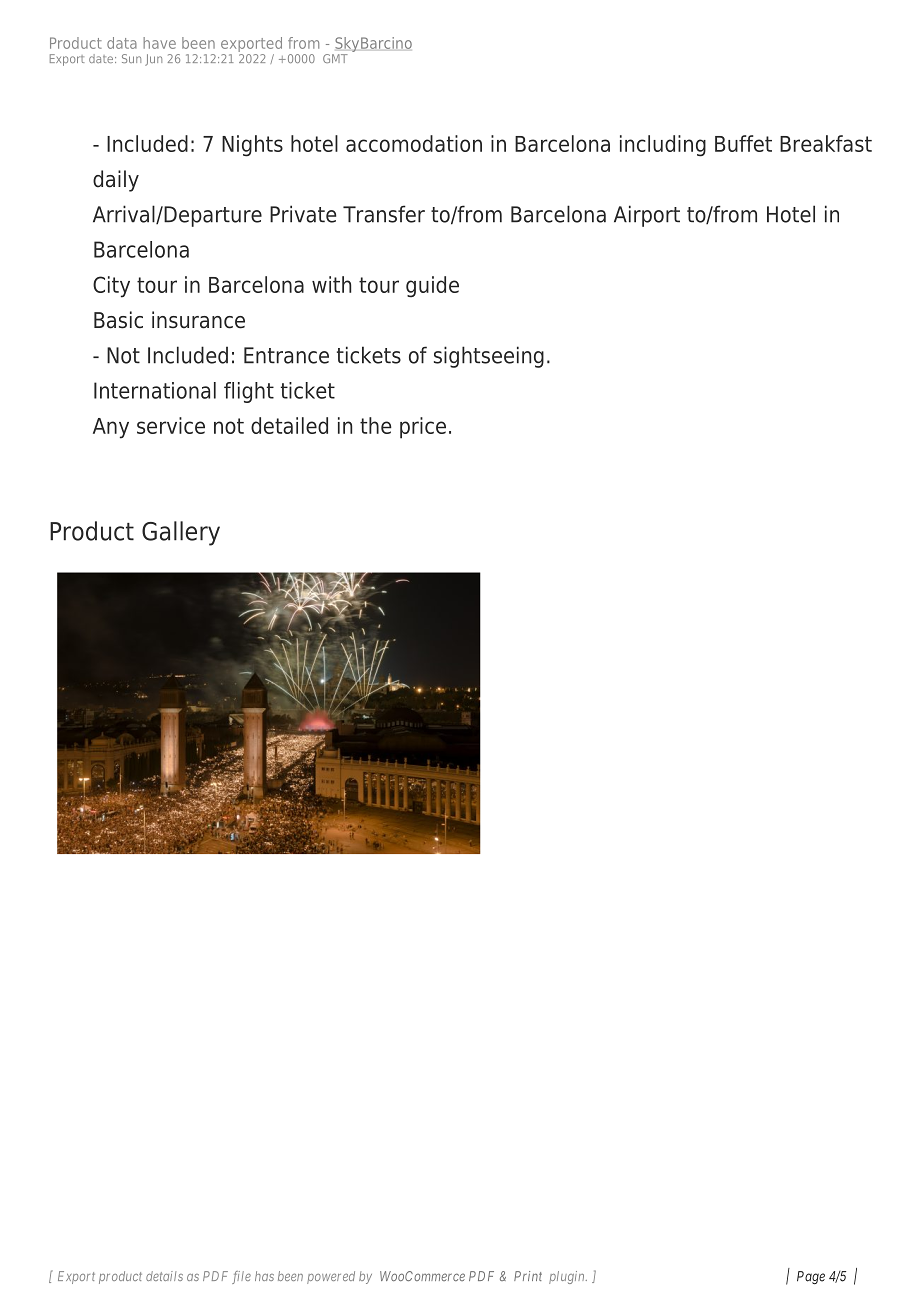 Image resolution: width=924 pixels, height=1308 pixels. Describe the element at coordinates (528, 1276) in the image. I see `Print` at that location.
